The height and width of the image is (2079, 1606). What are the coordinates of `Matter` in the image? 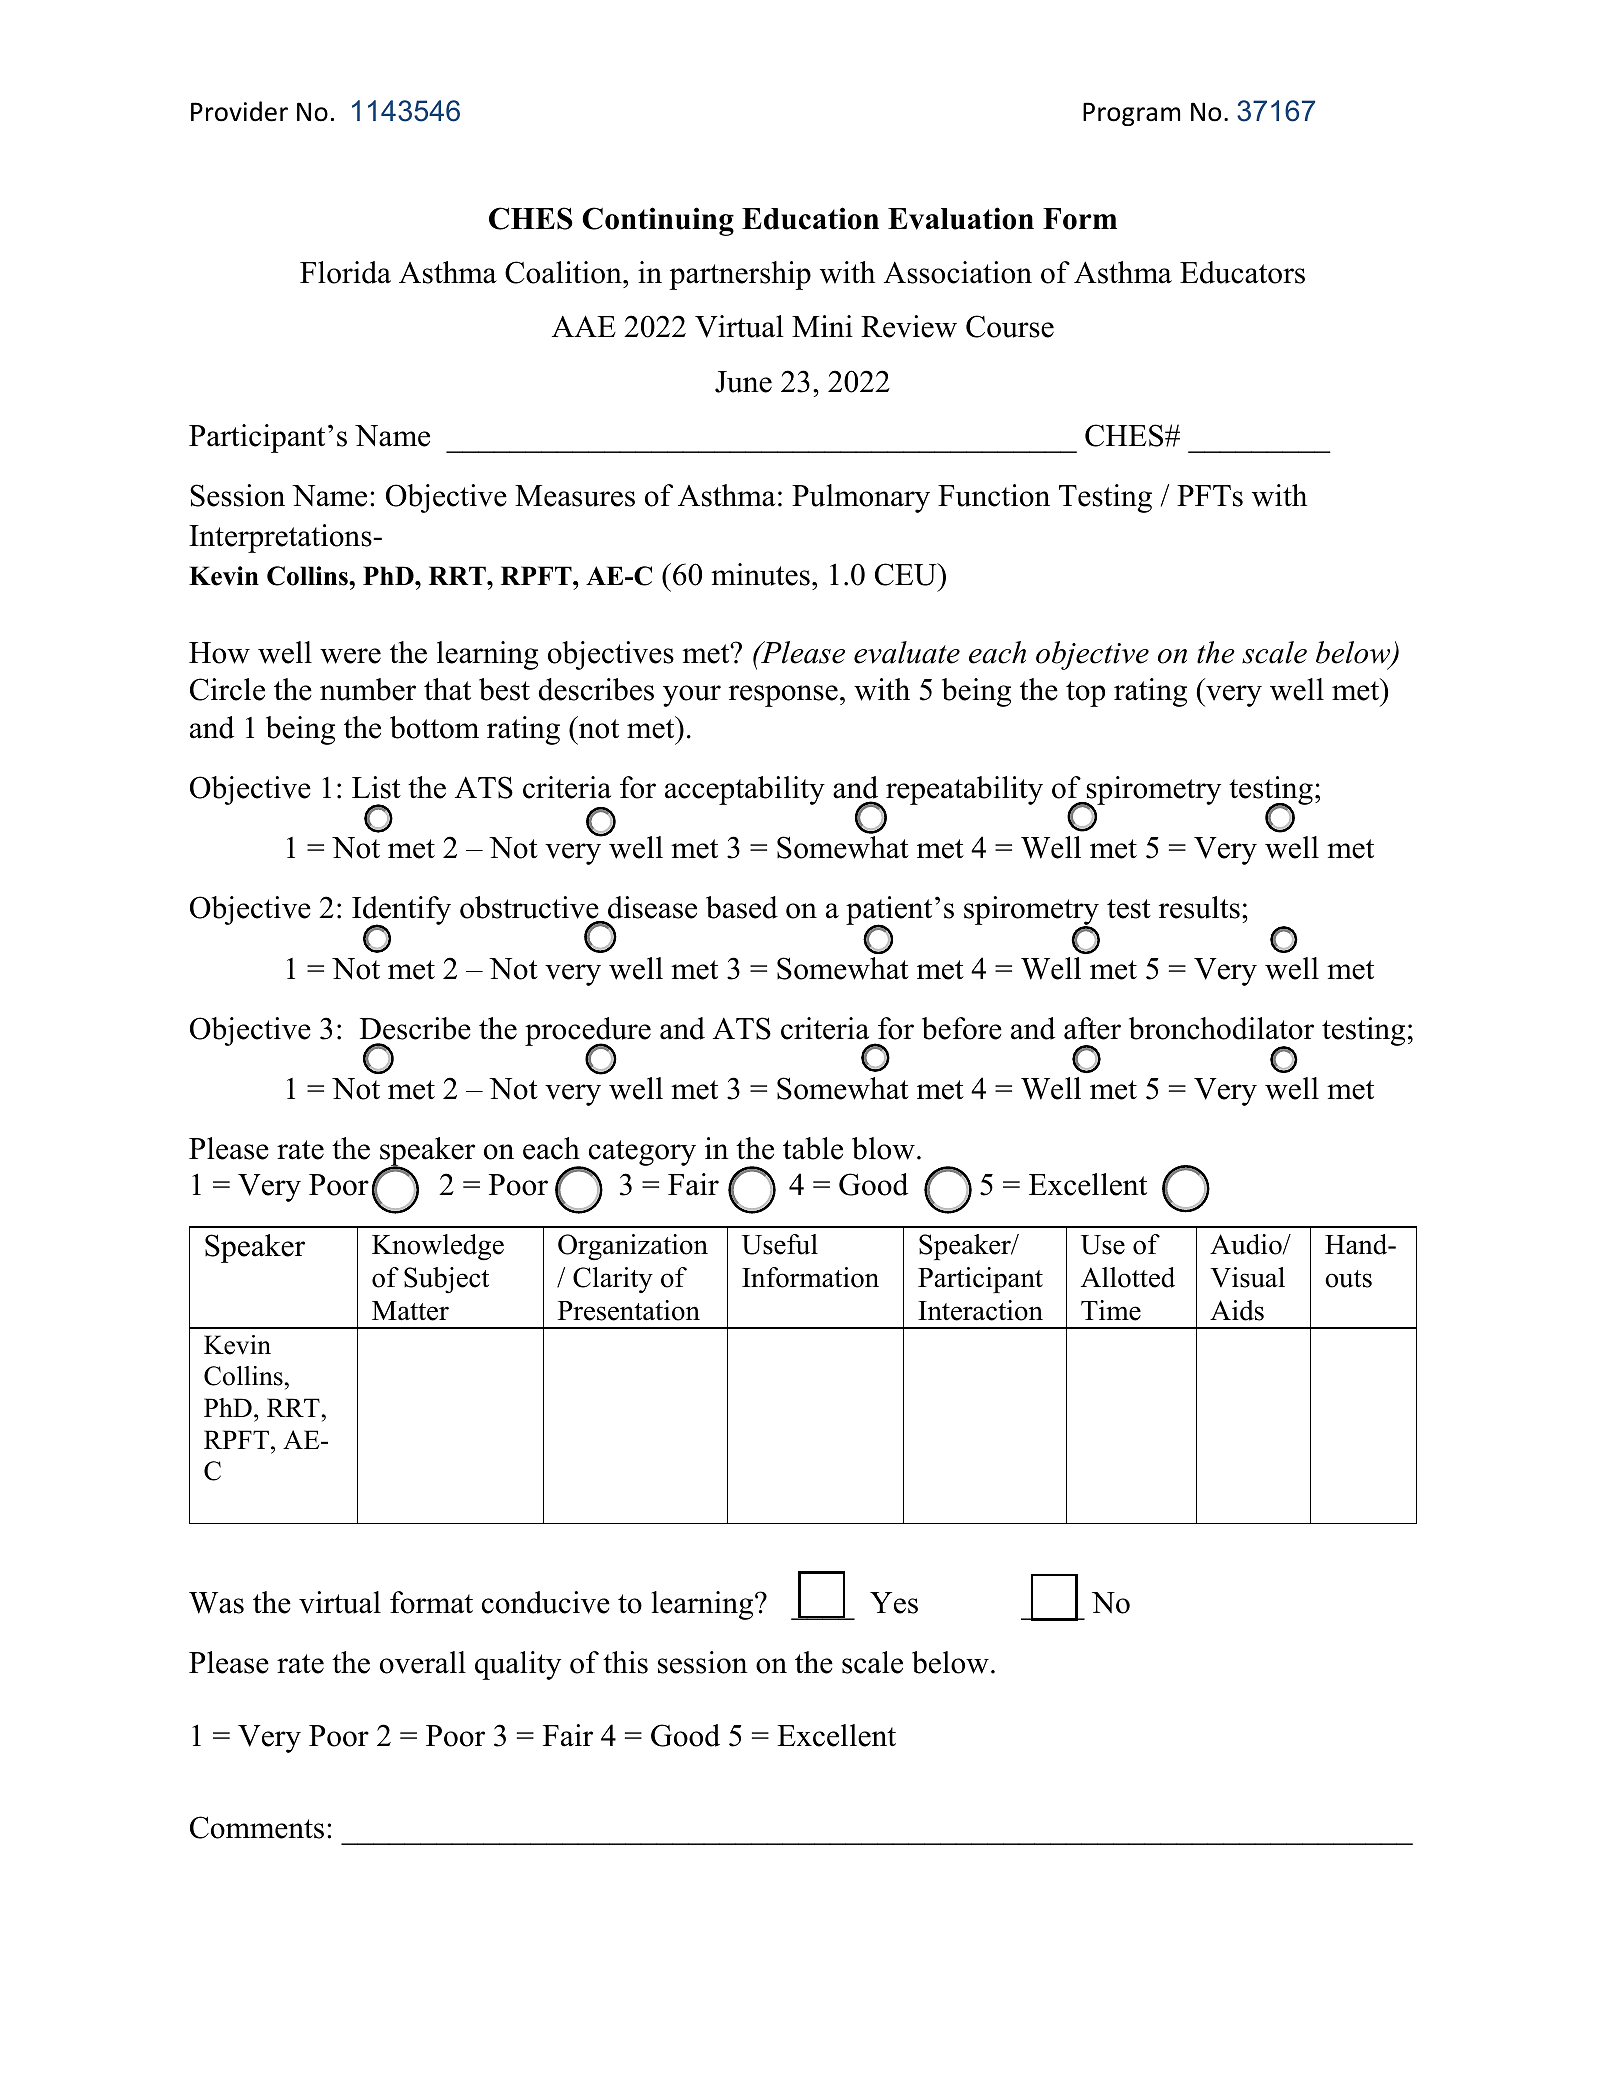 It's located at (410, 1311).
